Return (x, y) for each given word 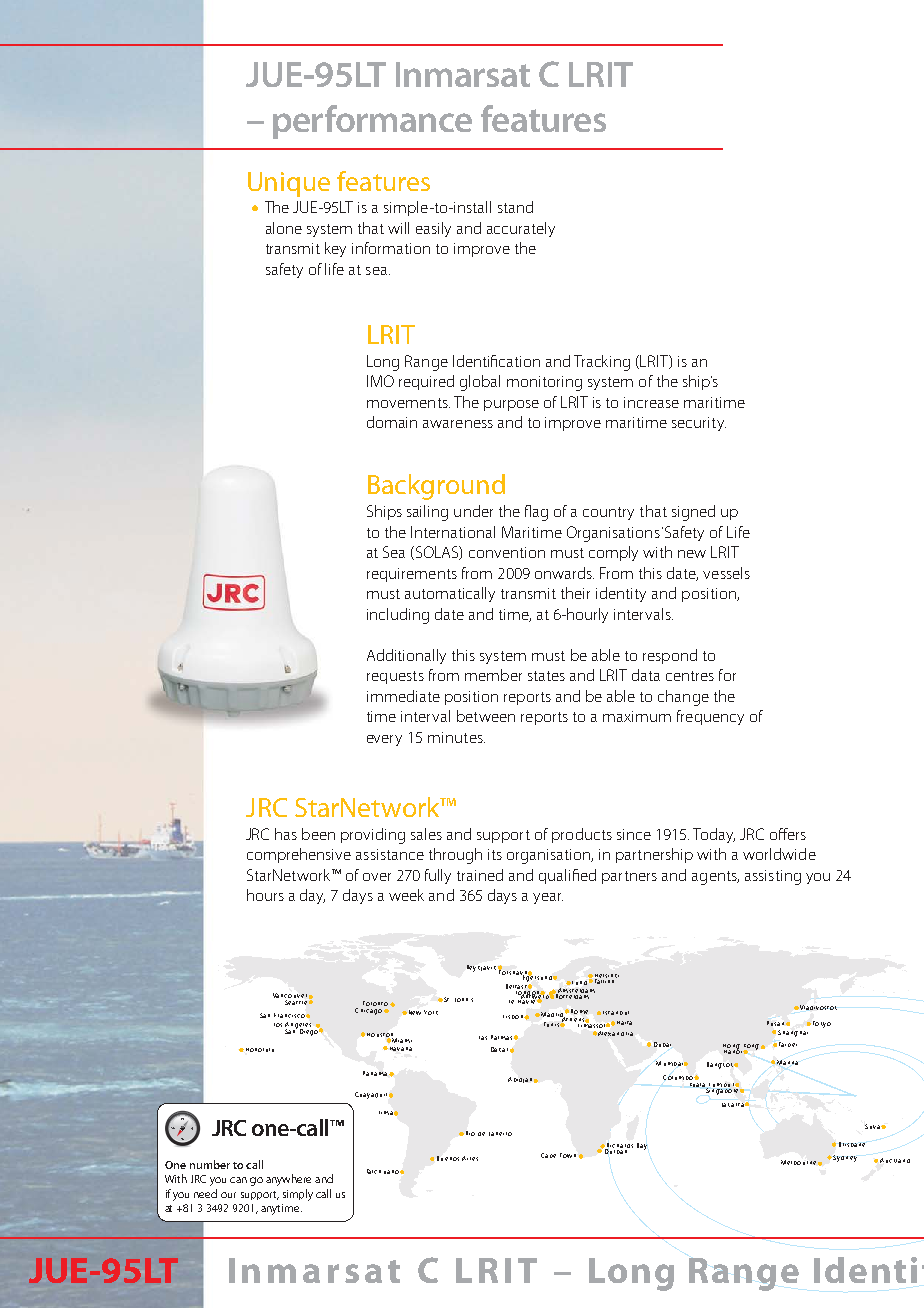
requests (395, 677)
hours (265, 895)
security (699, 424)
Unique (289, 184)
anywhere (288, 1180)
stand (515, 207)
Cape (548, 1155)
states (546, 676)
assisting (773, 877)
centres (690, 676)
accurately (521, 229)
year (548, 898)
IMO (380, 381)
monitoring (544, 383)
